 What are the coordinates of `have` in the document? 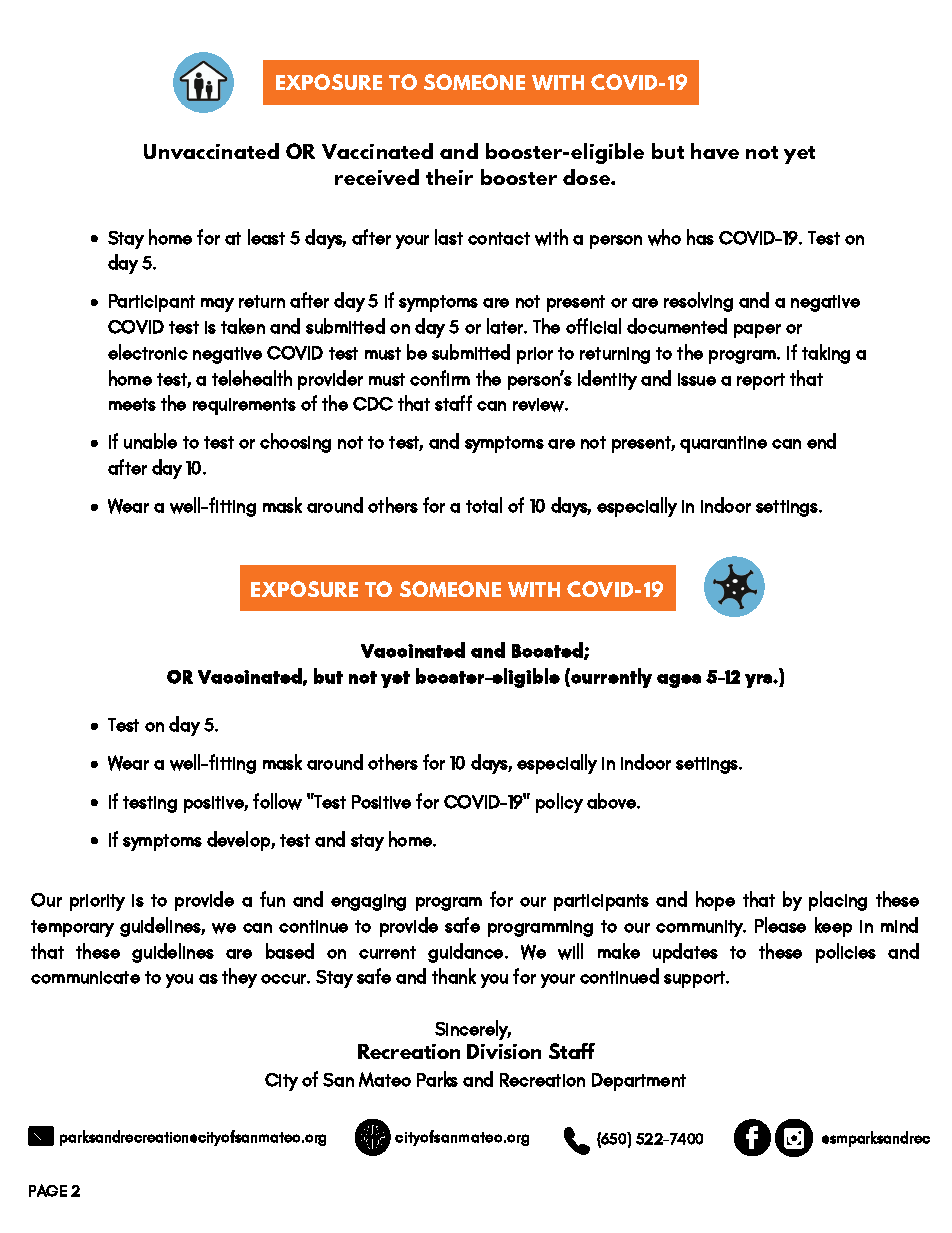 It's located at (715, 151).
